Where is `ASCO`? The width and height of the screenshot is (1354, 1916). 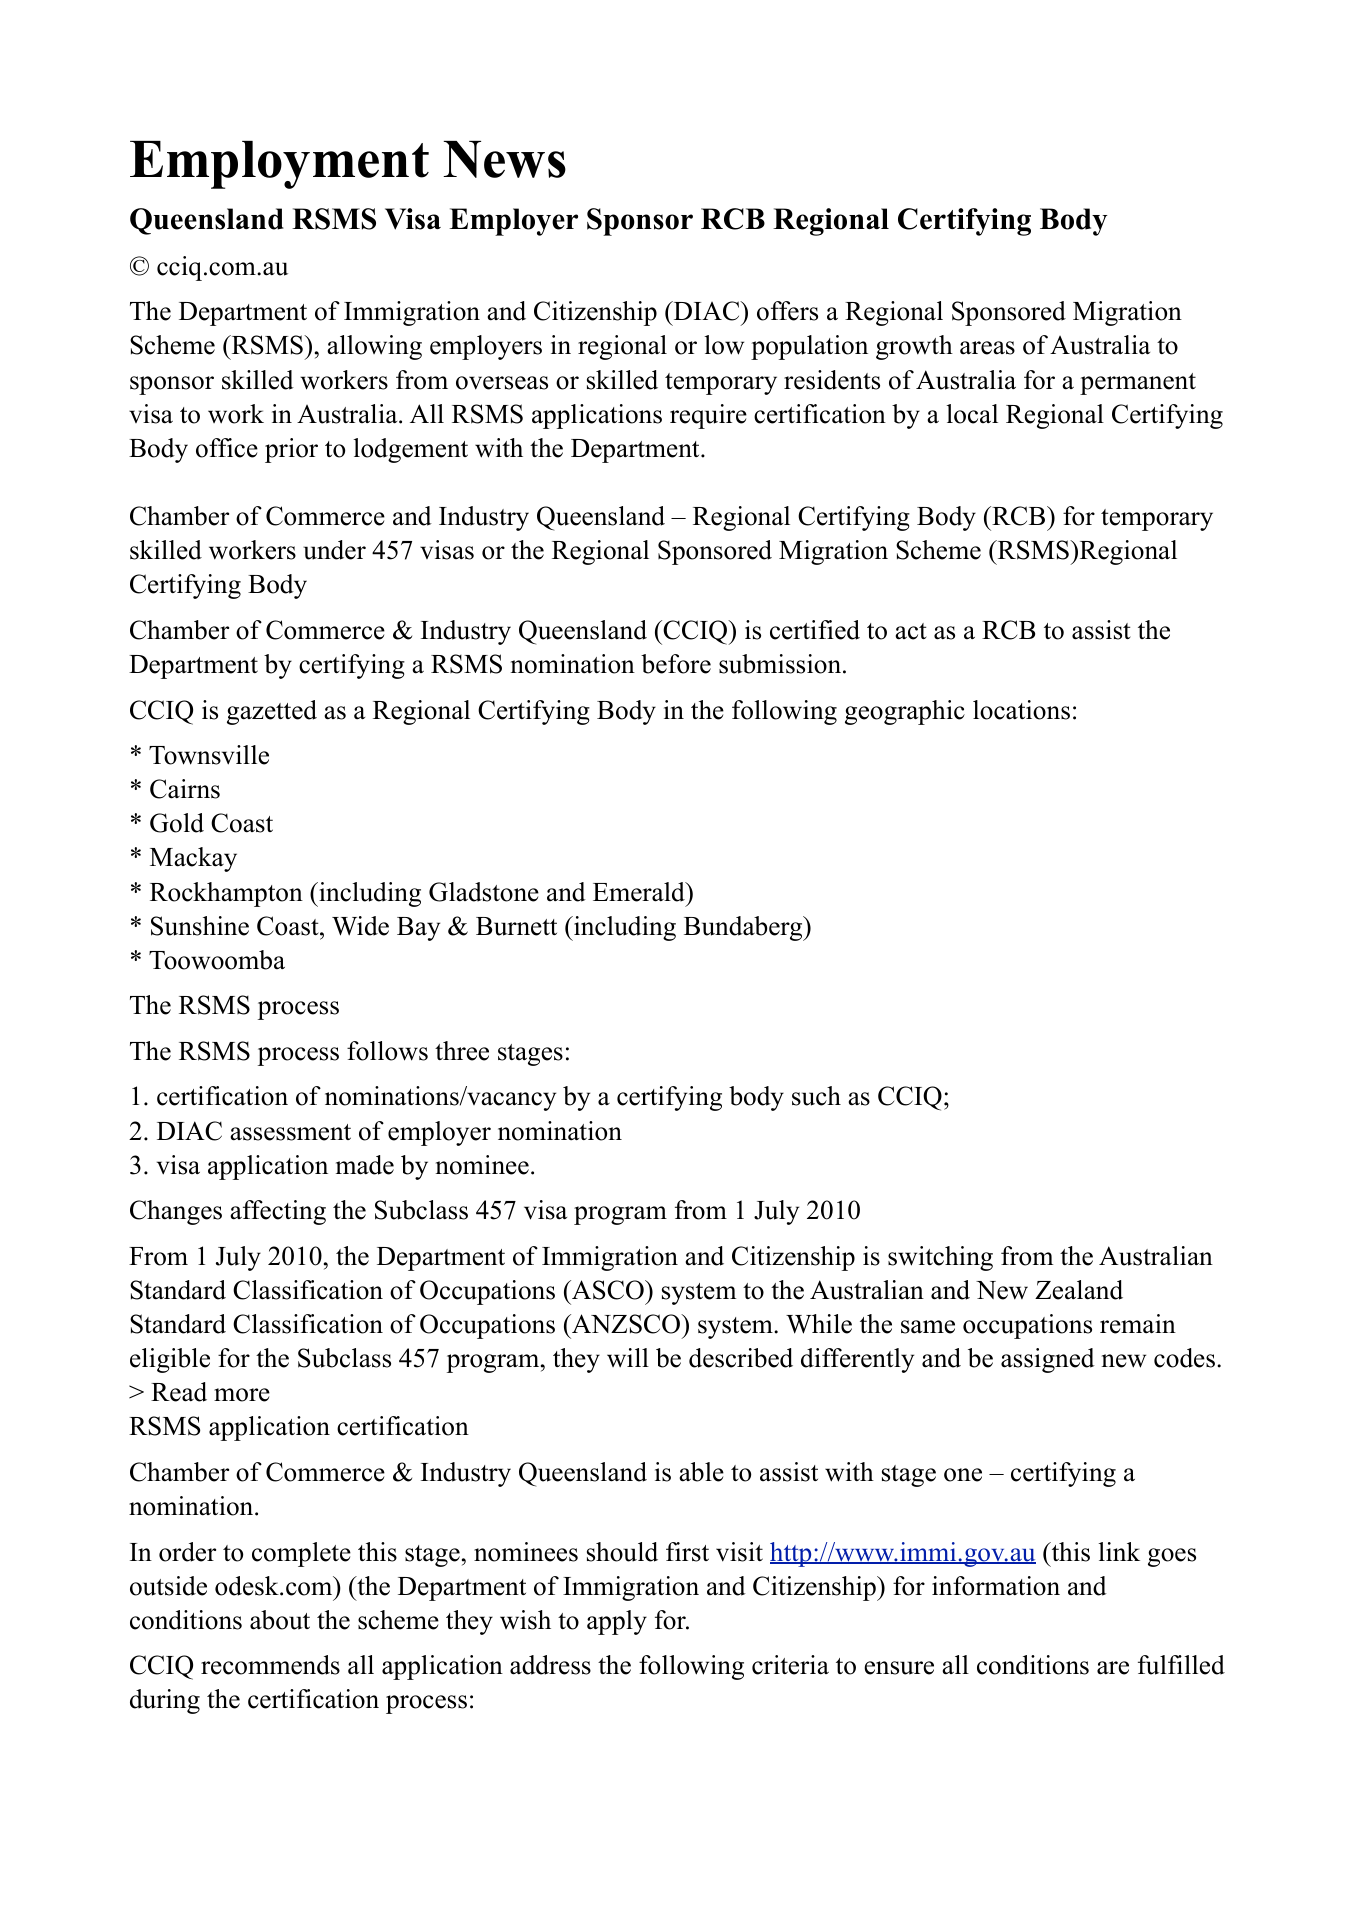 ASCO is located at coordinates (608, 1290).
